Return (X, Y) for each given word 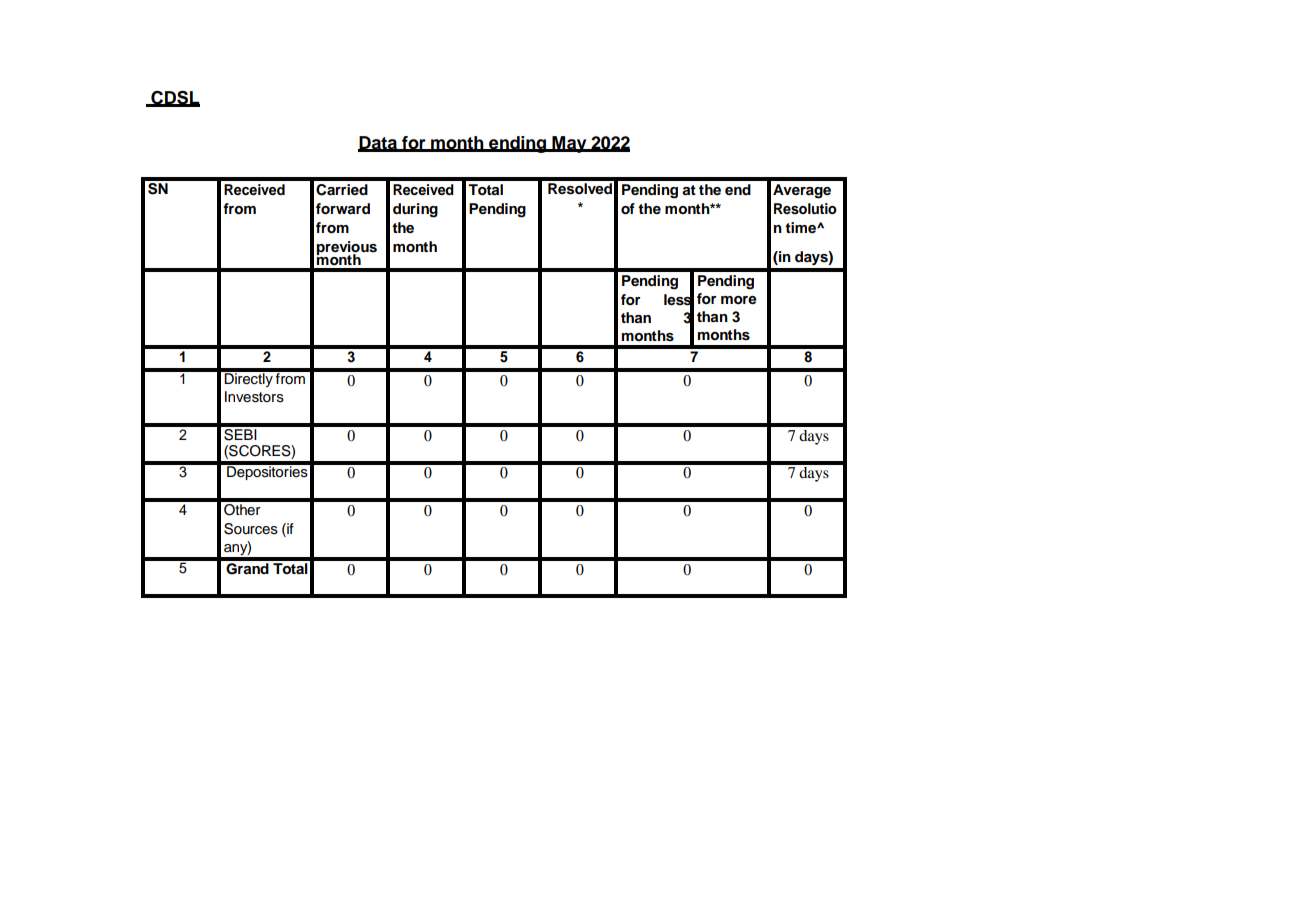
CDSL (174, 98)
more (739, 300)
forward (343, 209)
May (569, 144)
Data (378, 143)
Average (802, 191)
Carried (342, 190)
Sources (251, 529)
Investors (254, 397)
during (415, 210)
